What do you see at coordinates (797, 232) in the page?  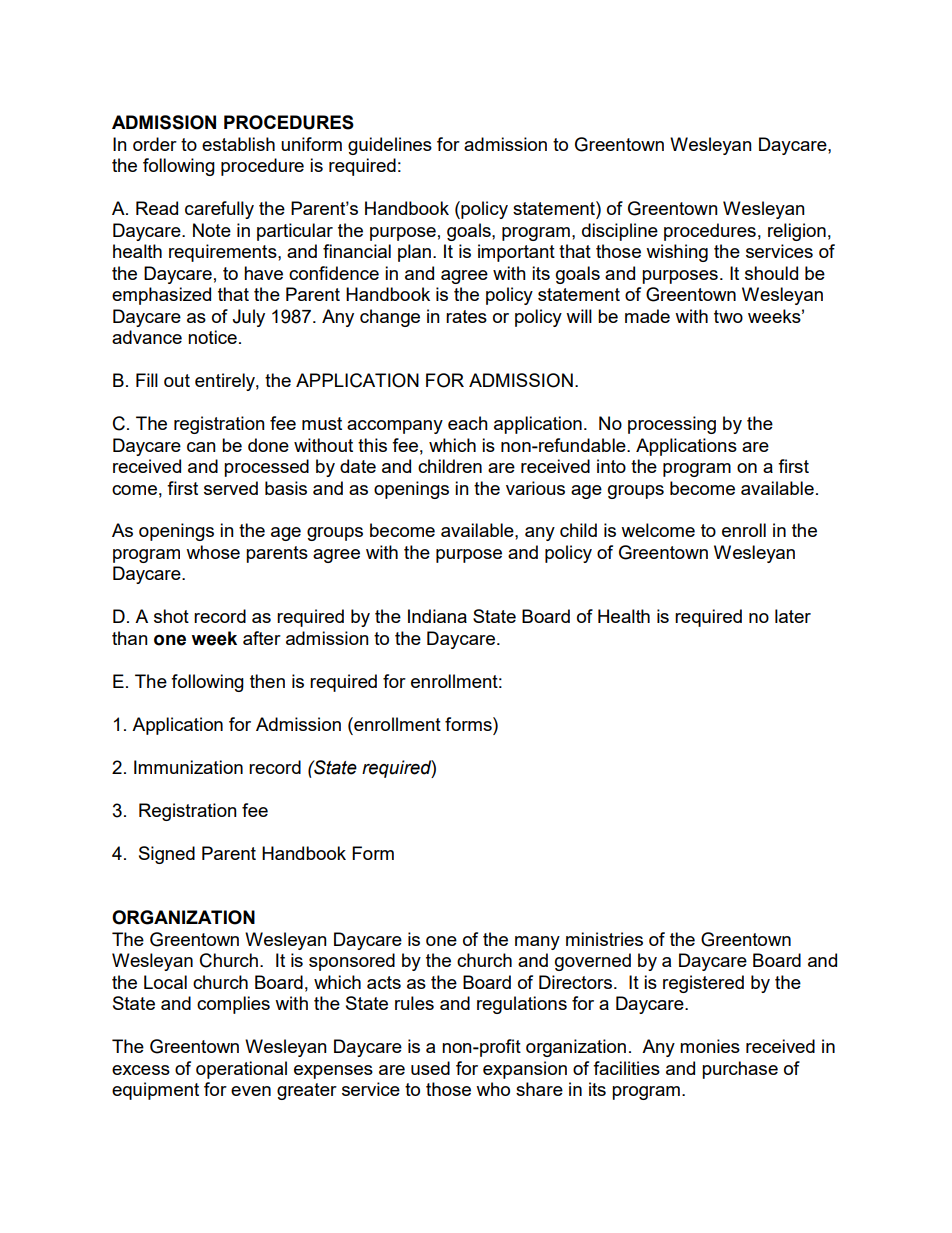 I see `religion` at bounding box center [797, 232].
